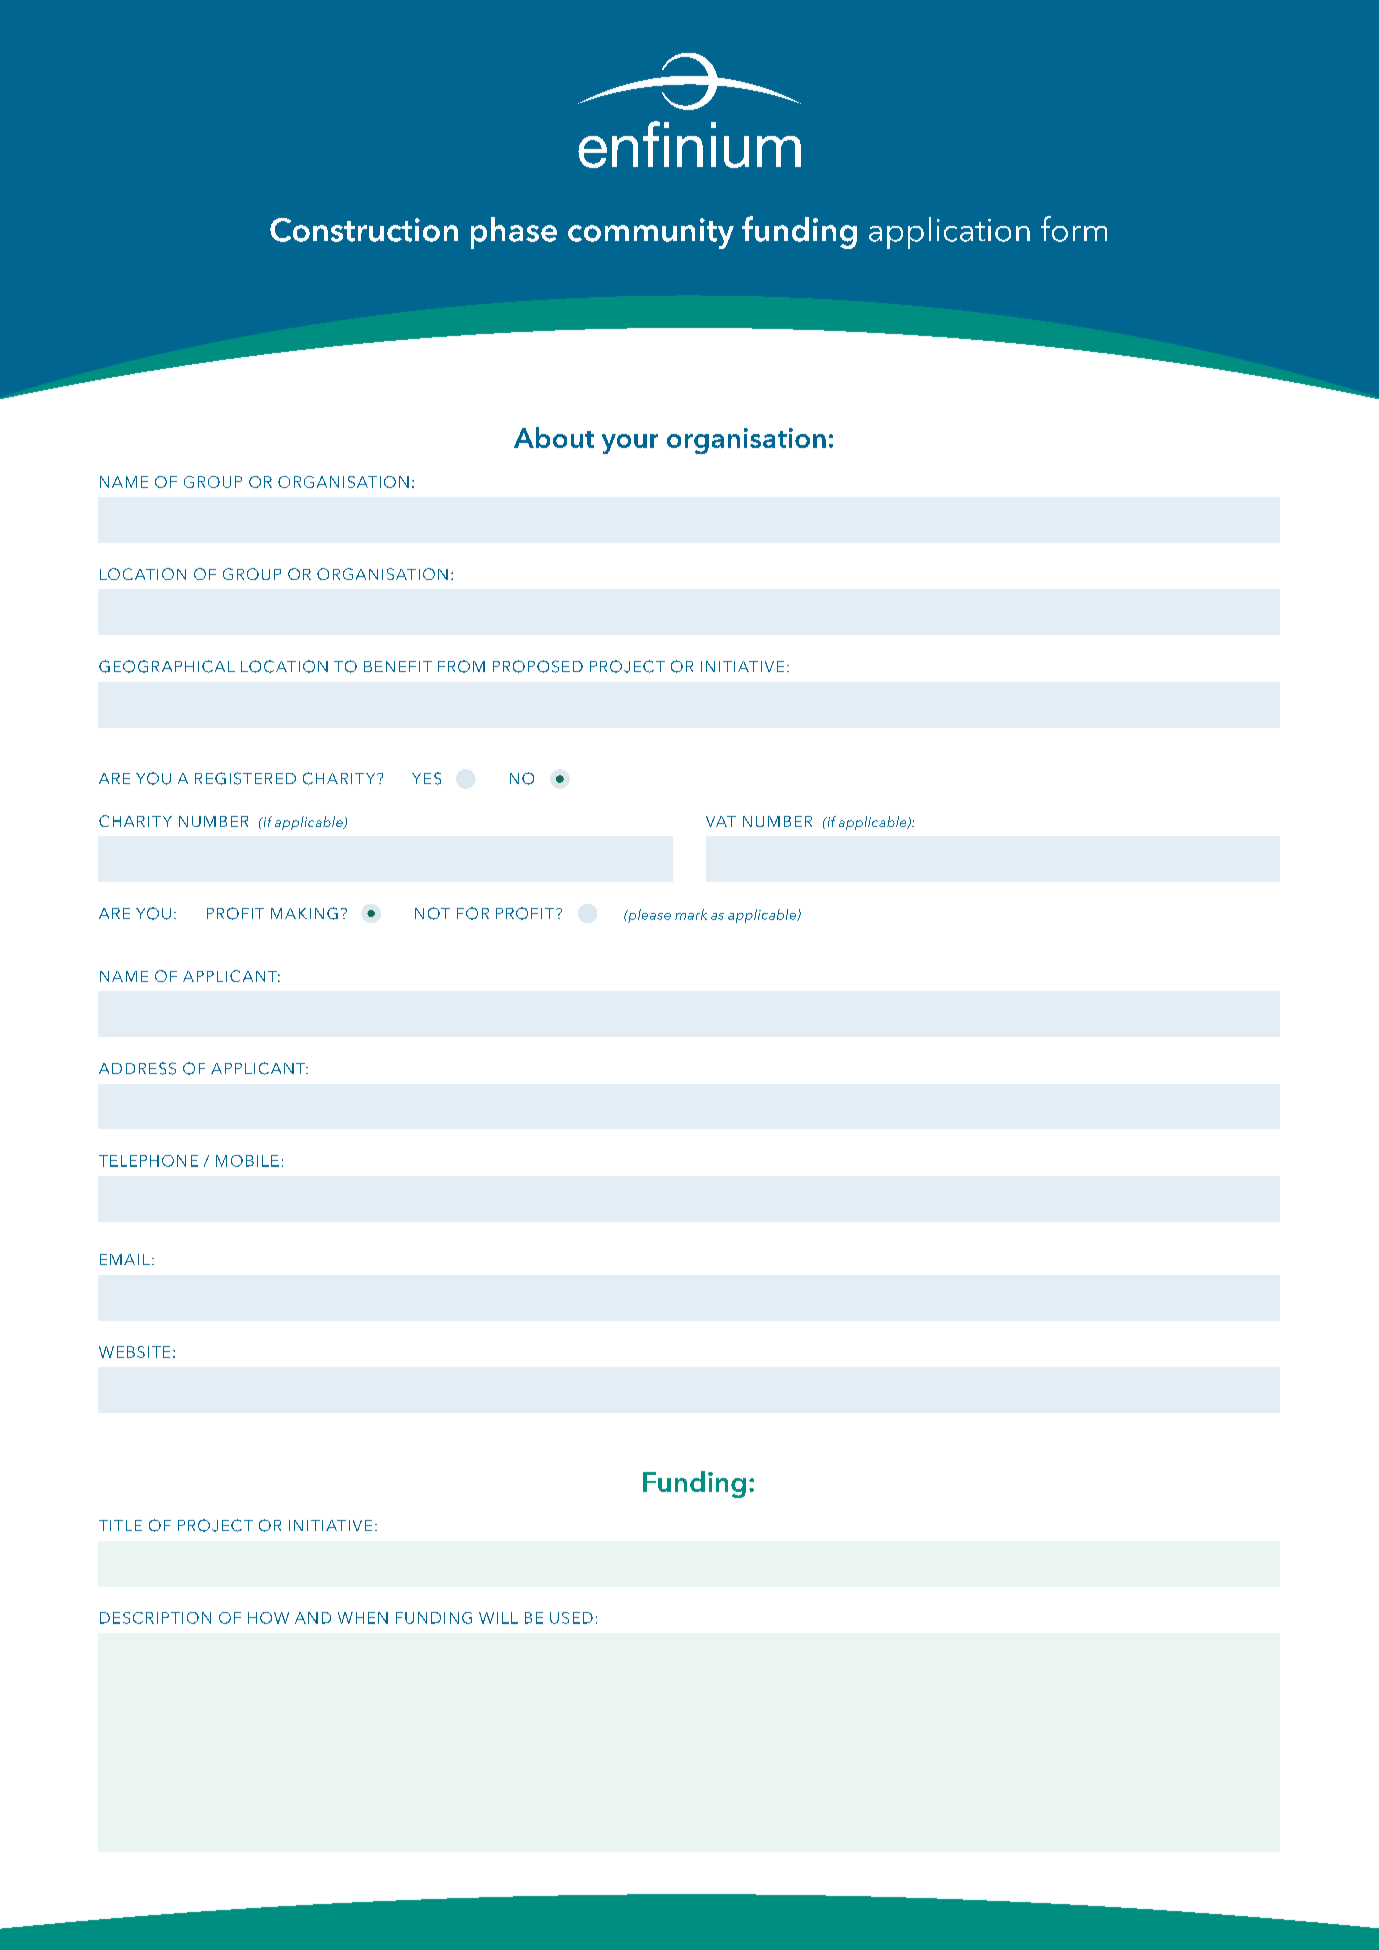  Describe the element at coordinates (648, 916) in the screenshot. I see `please` at that location.
